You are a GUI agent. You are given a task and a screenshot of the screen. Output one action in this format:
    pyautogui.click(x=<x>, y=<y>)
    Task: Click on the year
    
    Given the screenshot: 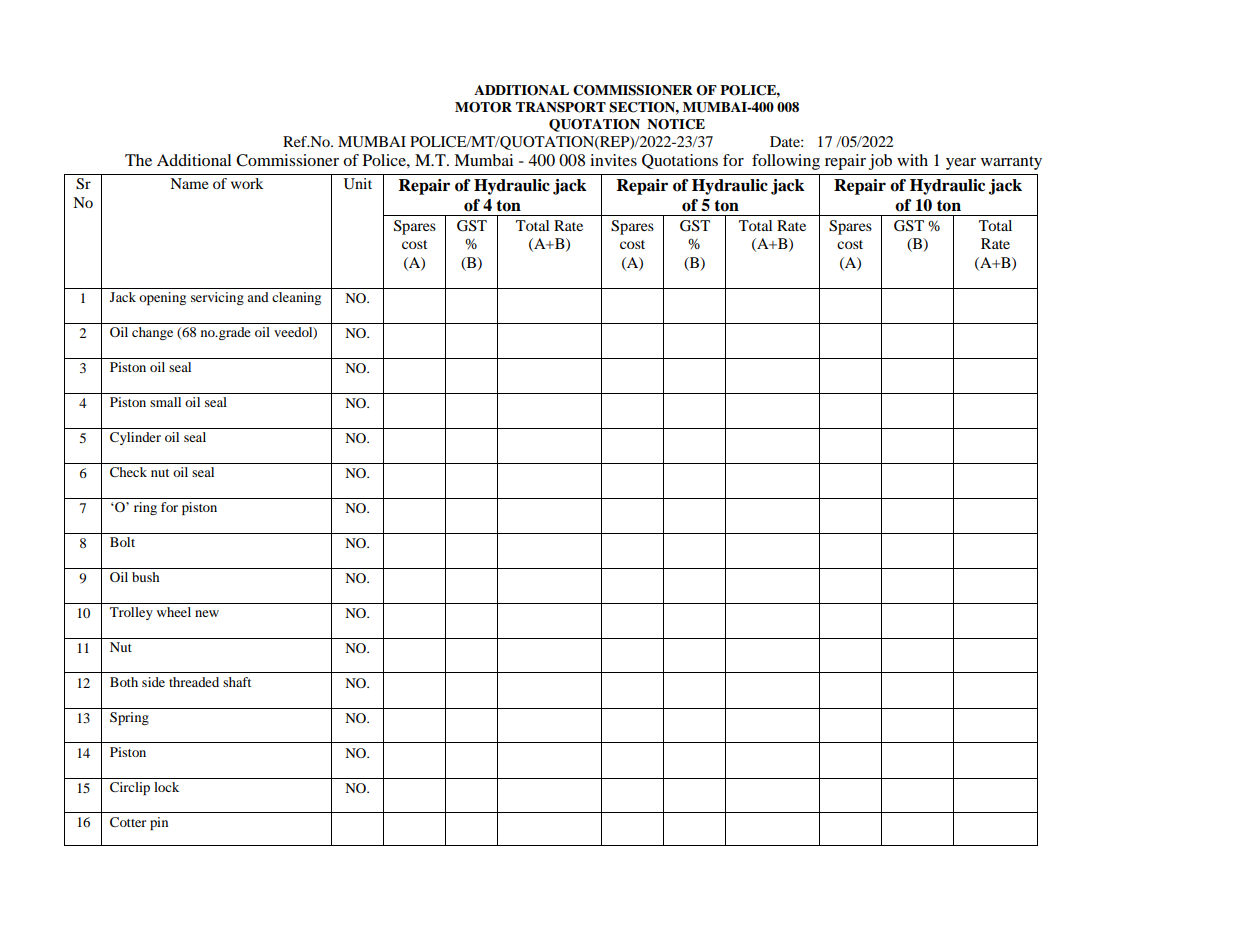 What is the action you would take?
    pyautogui.click(x=961, y=164)
